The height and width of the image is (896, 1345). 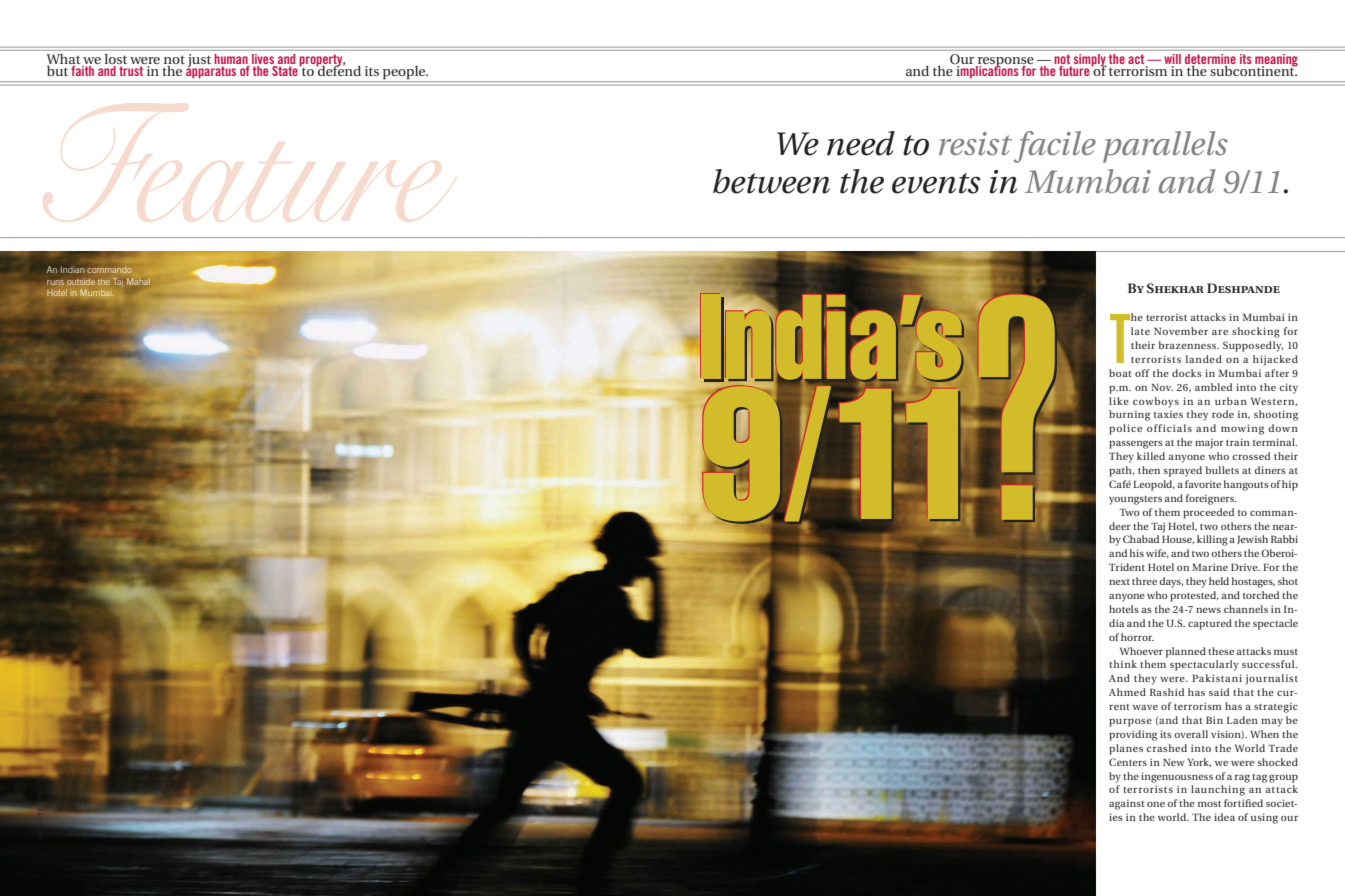 What do you see at coordinates (1119, 582) in the image?
I see `next` at bounding box center [1119, 582].
